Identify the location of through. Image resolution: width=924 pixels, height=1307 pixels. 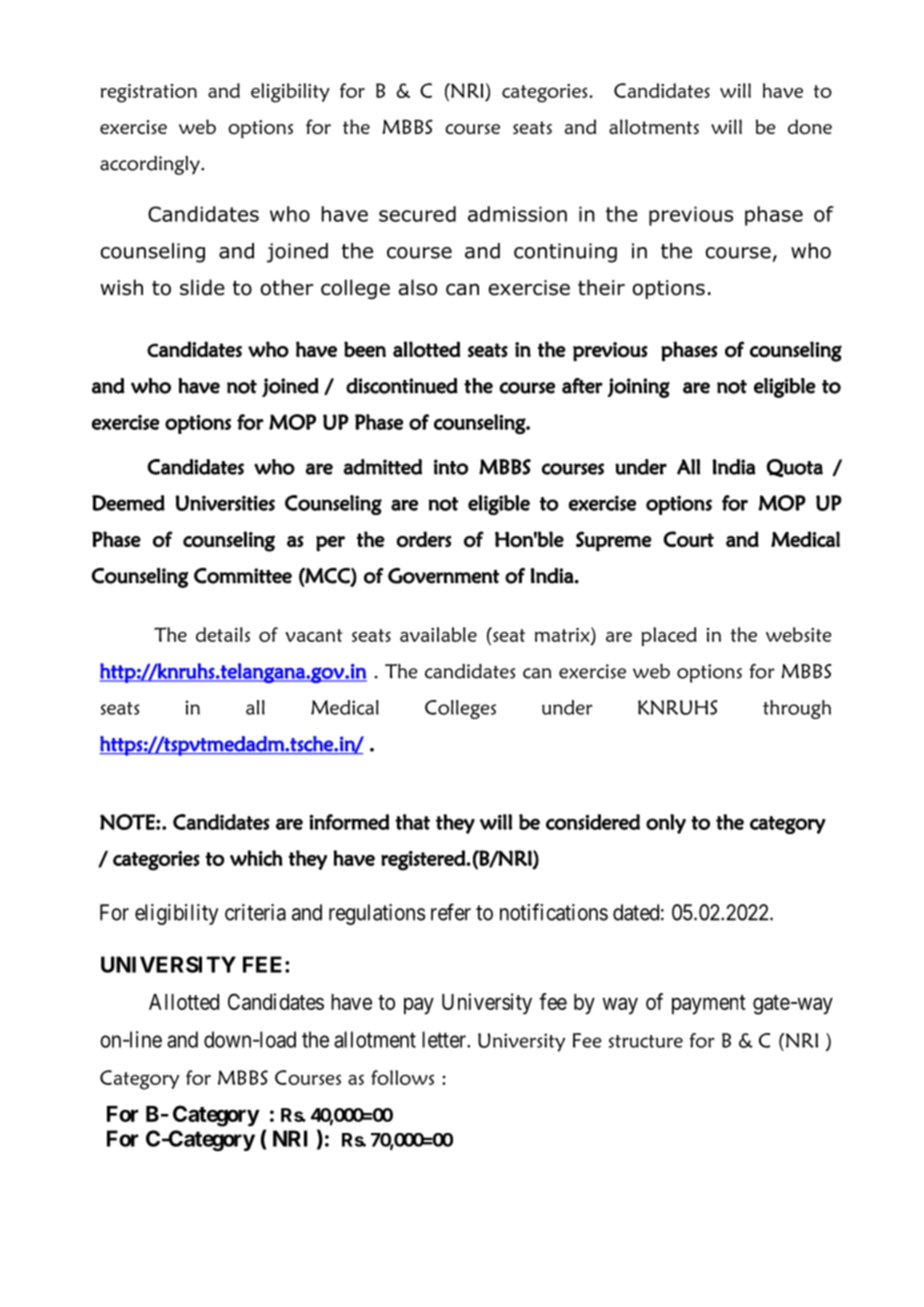
(797, 709).
